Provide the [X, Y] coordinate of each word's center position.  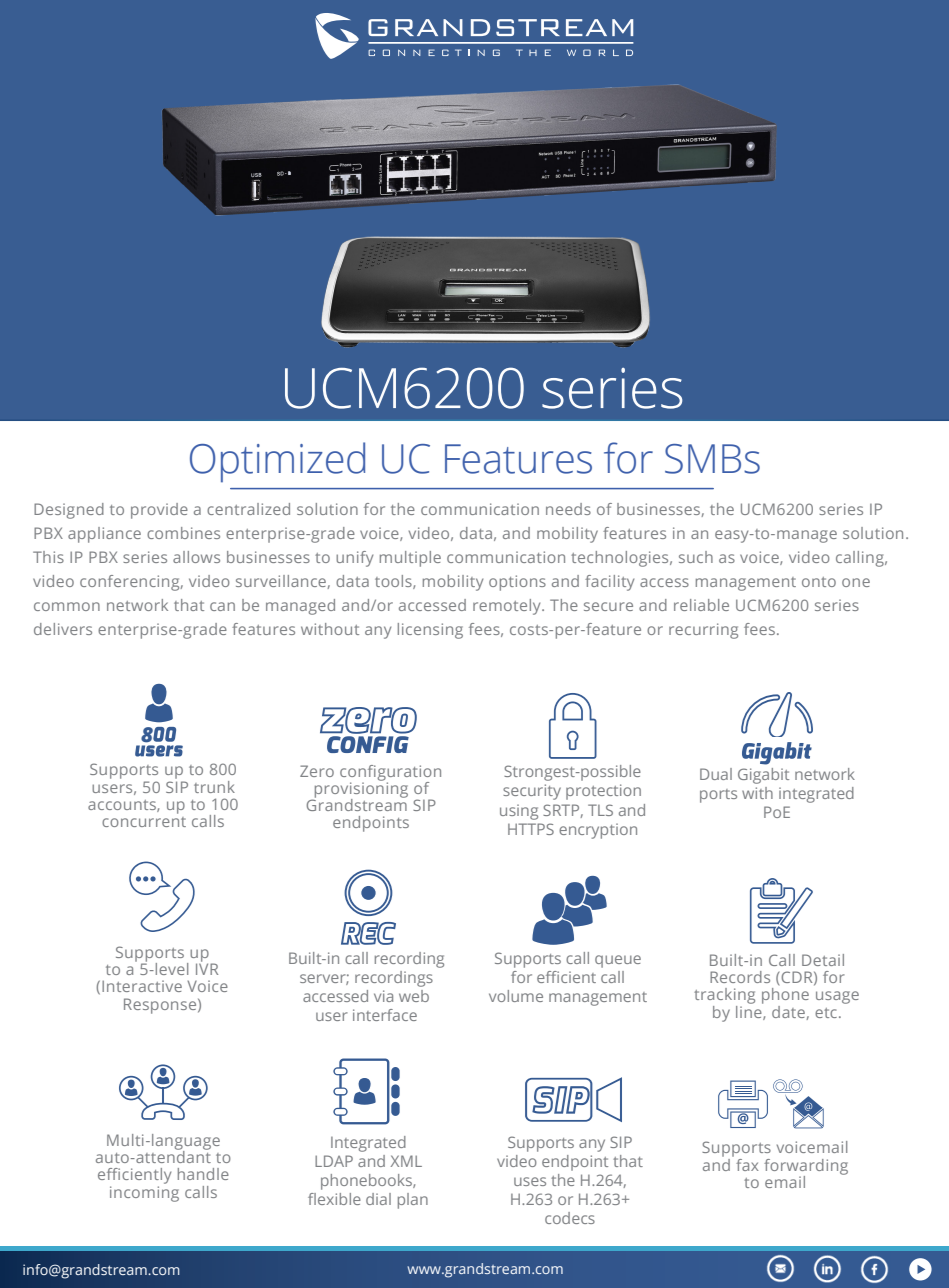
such [696, 557]
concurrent [144, 822]
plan [413, 1201]
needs [568, 509]
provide [159, 511]
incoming [144, 1194]
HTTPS [531, 829]
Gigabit [763, 776]
